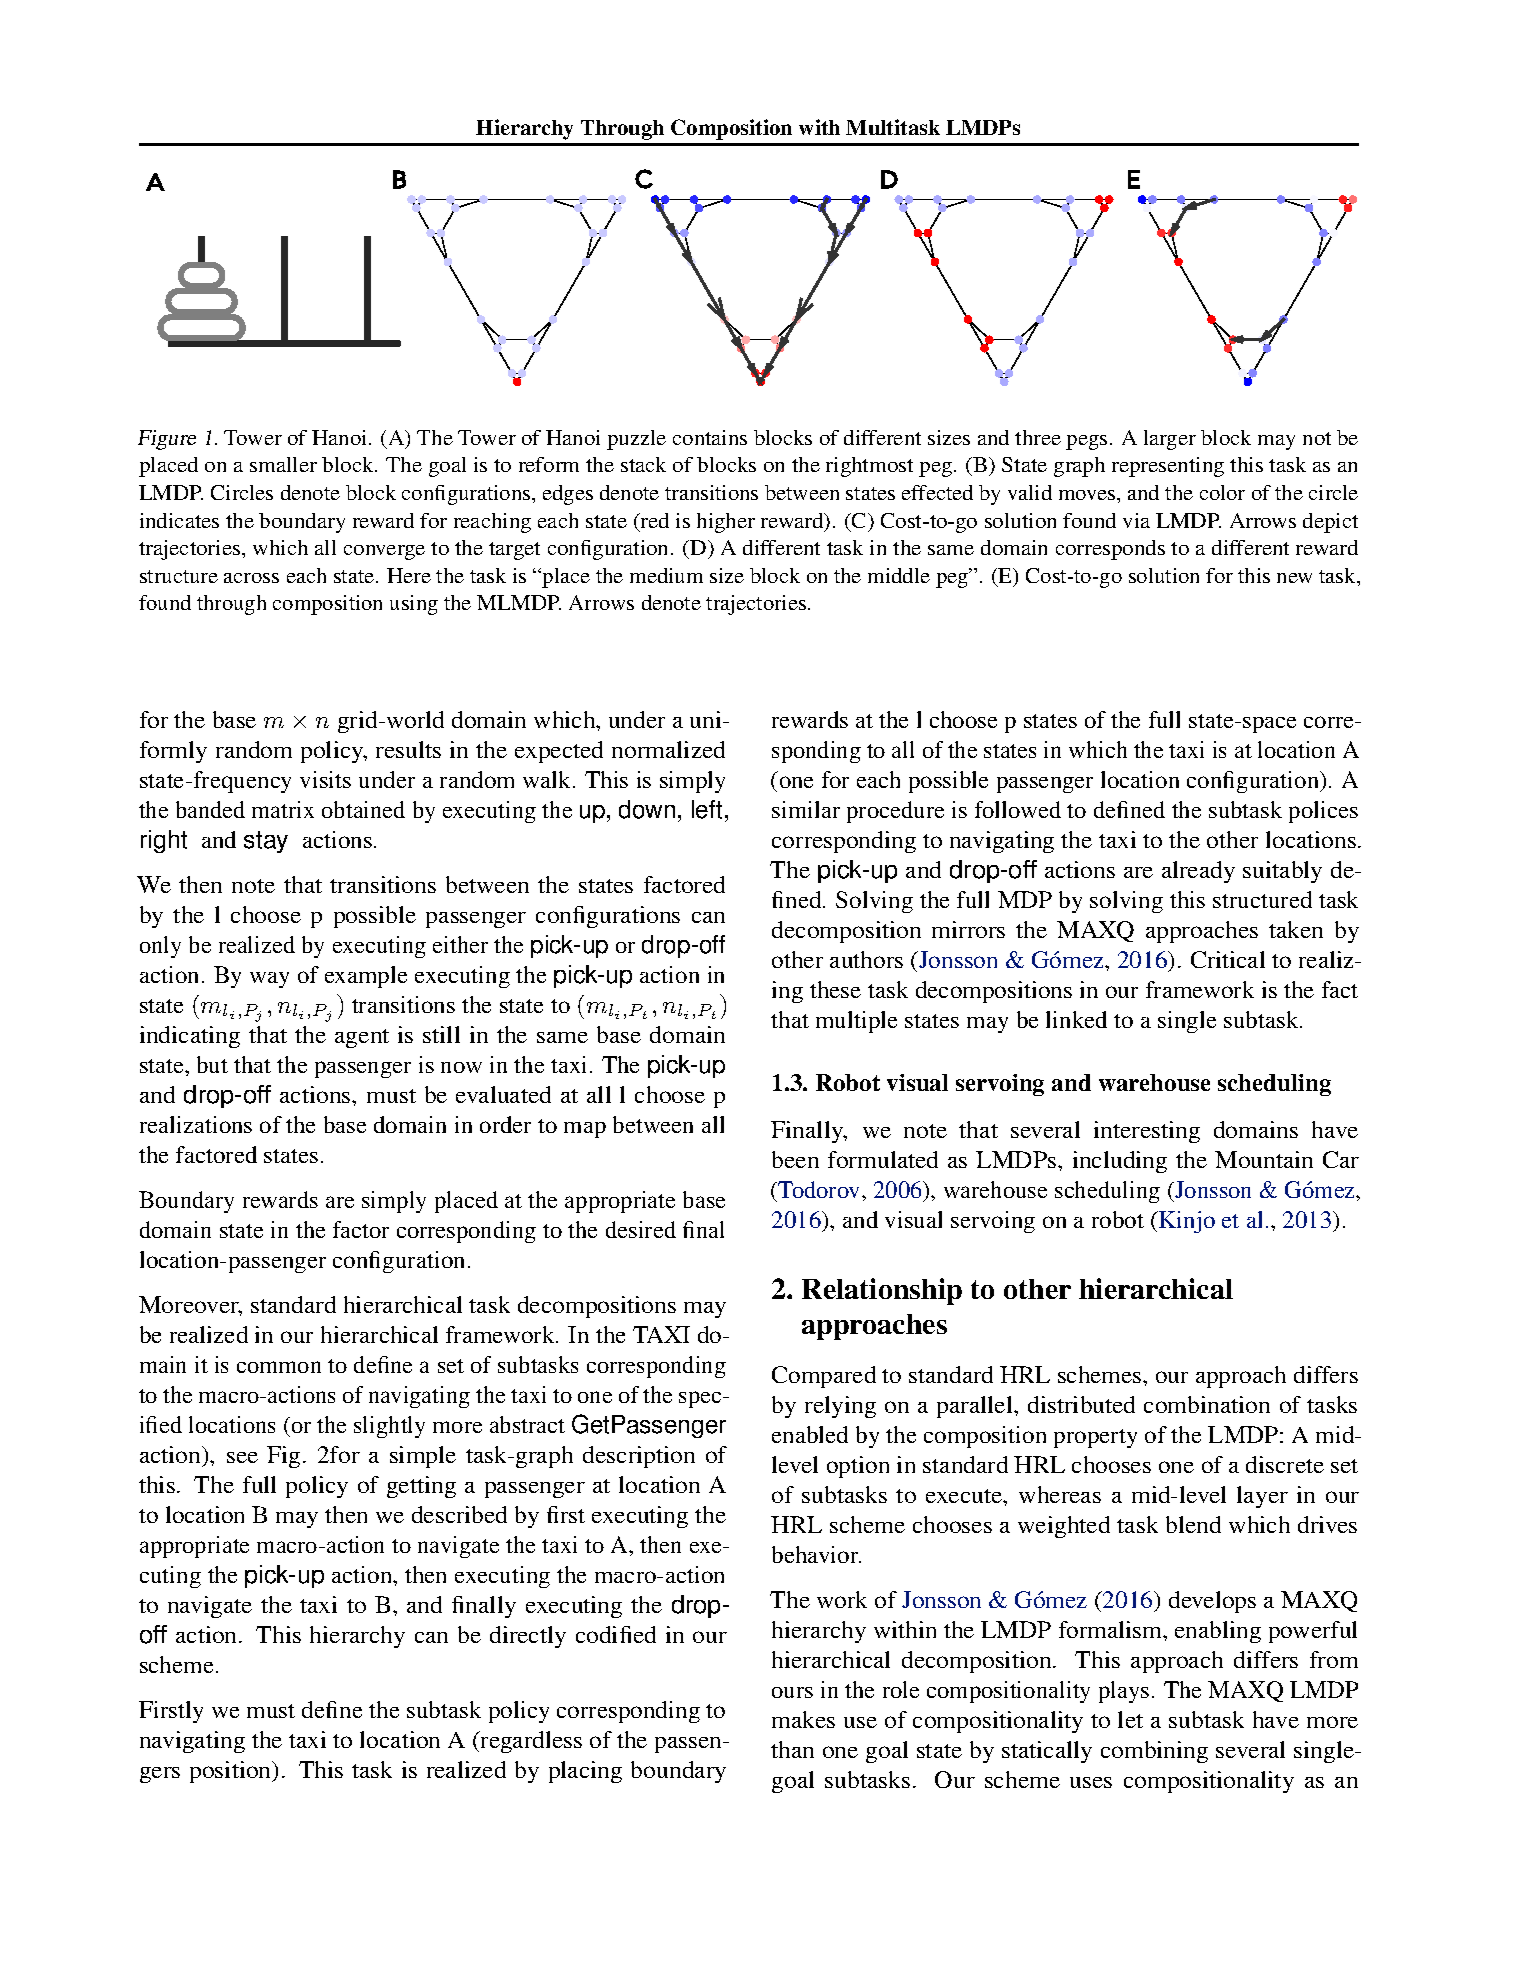 The image size is (1536, 1988). What do you see at coordinates (795, 1159) in the screenshot?
I see `been` at bounding box center [795, 1159].
